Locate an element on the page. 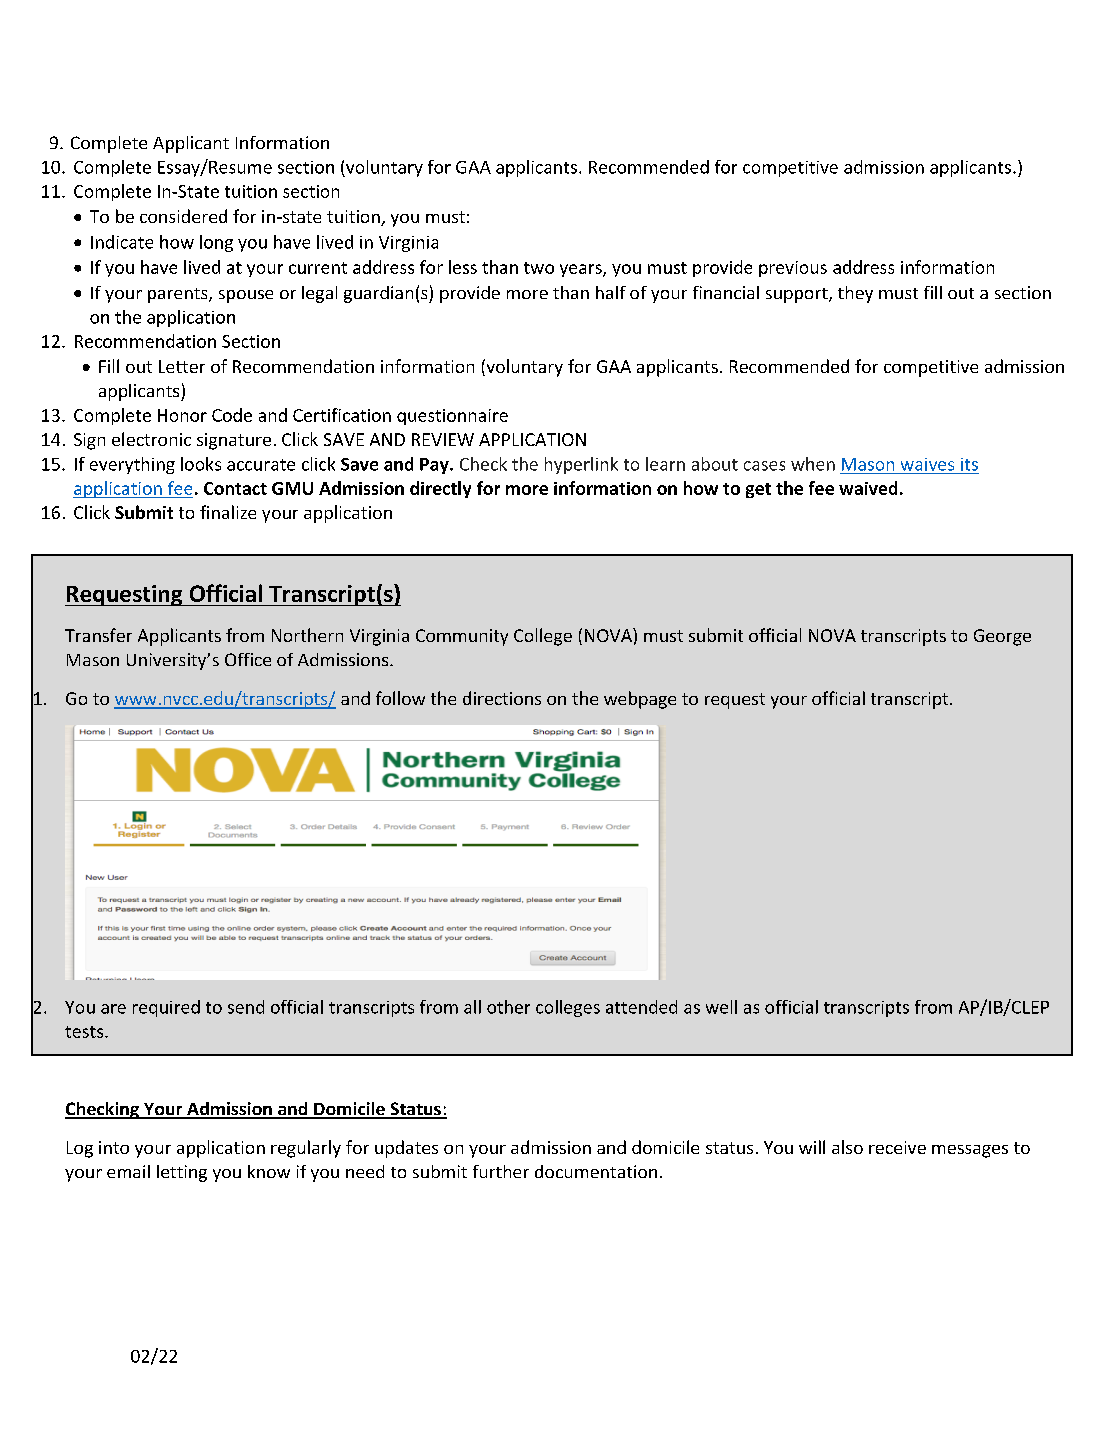 Image resolution: width=1107 pixels, height=1433 pixels. long is located at coordinates (216, 243).
